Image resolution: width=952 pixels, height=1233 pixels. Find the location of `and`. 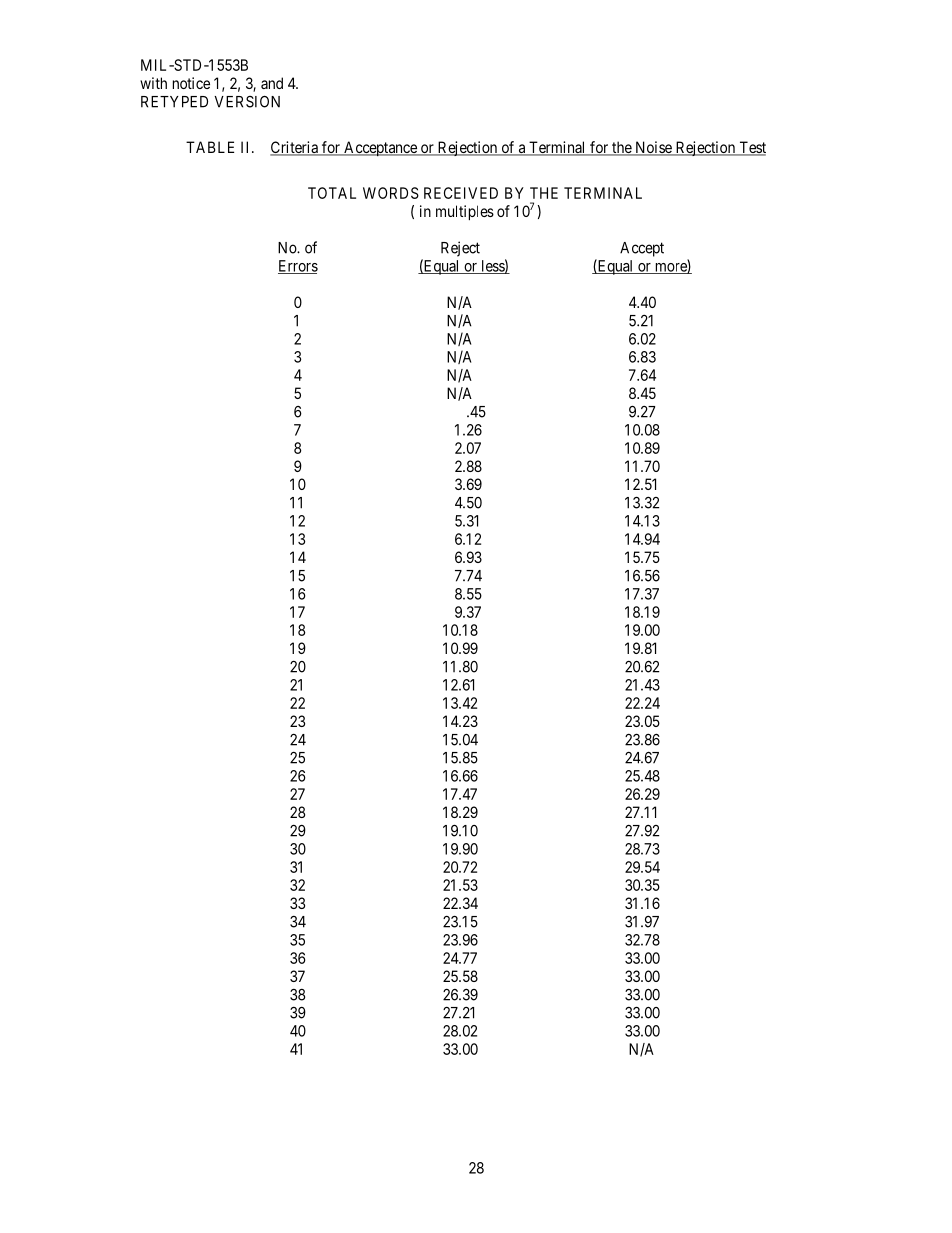

and is located at coordinates (272, 83).
